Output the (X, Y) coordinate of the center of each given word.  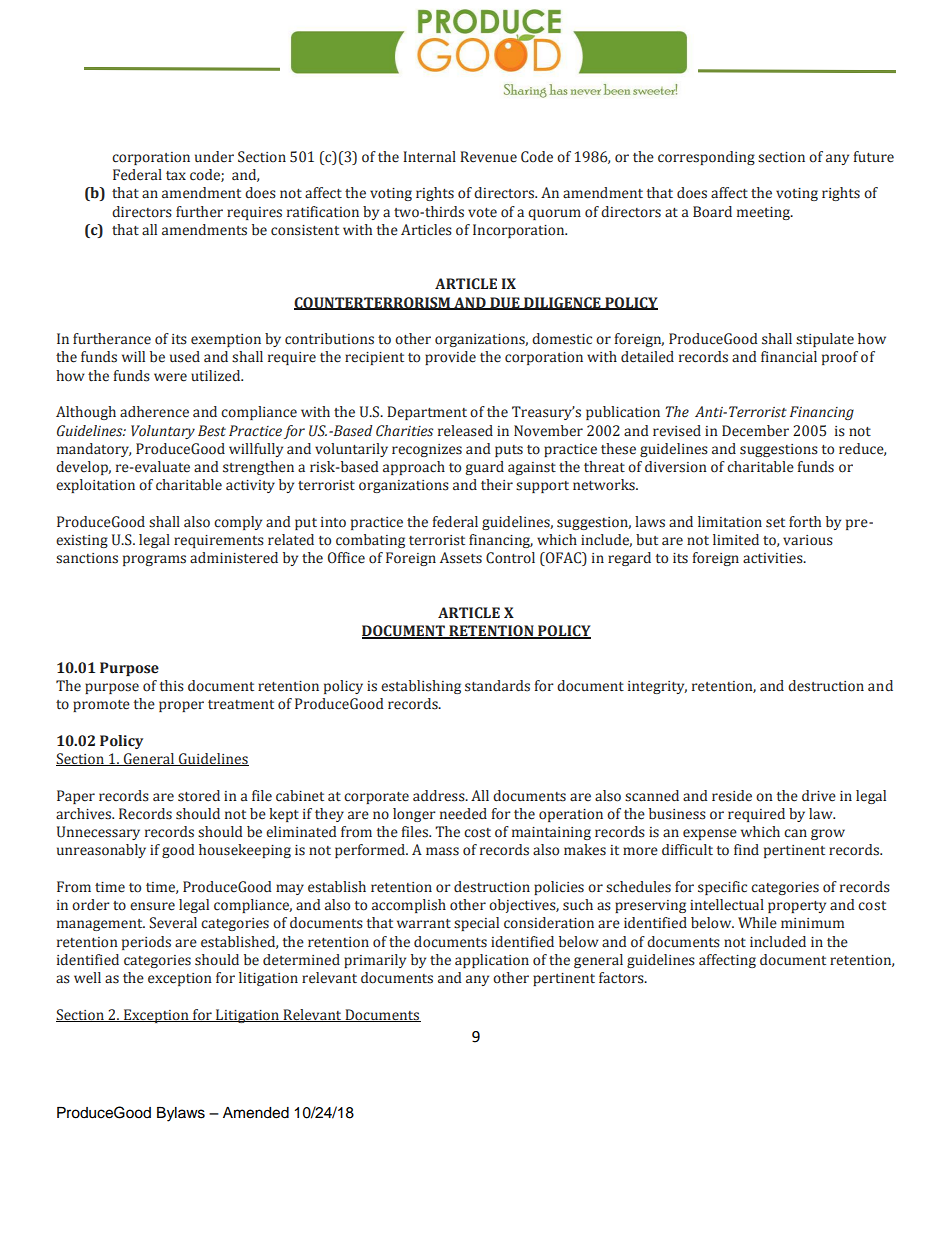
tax (176, 176)
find (746, 849)
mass (442, 851)
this (172, 686)
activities (774, 558)
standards (497, 686)
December (755, 431)
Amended (256, 1113)
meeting (764, 213)
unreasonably (101, 851)
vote (482, 213)
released (465, 431)
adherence (154, 412)
